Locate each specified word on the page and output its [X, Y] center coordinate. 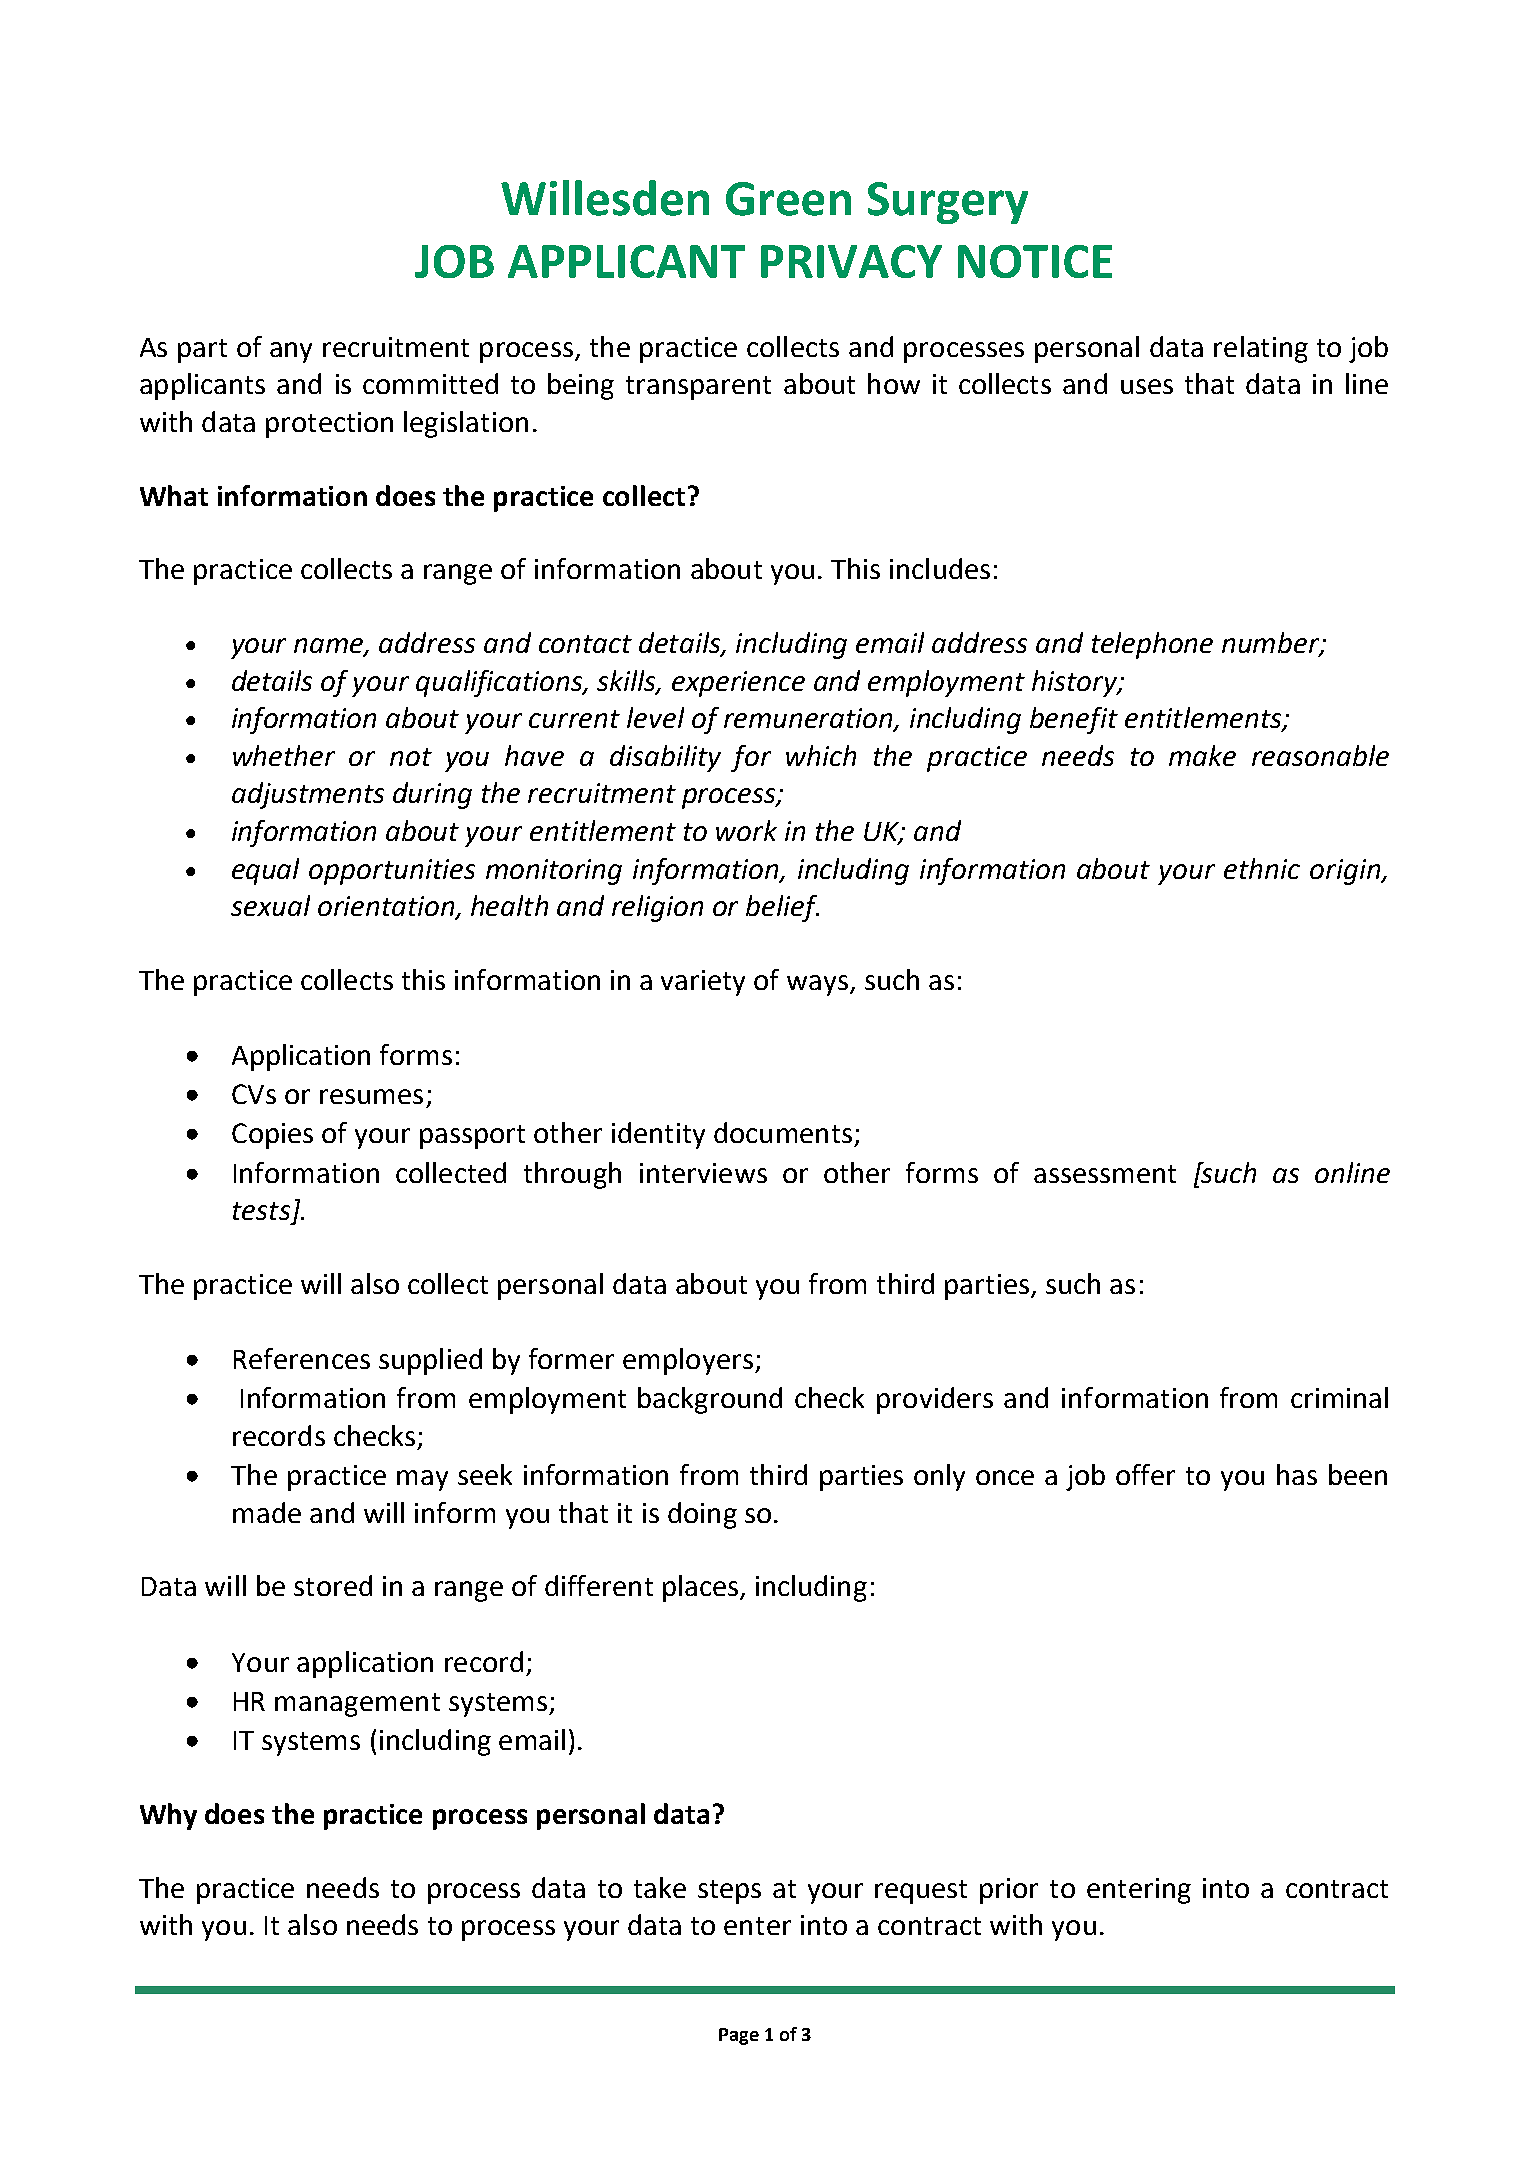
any [291, 352]
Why [168, 1816]
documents [783, 1132]
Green [788, 199]
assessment [1105, 1174]
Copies [272, 1136]
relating [1261, 349]
